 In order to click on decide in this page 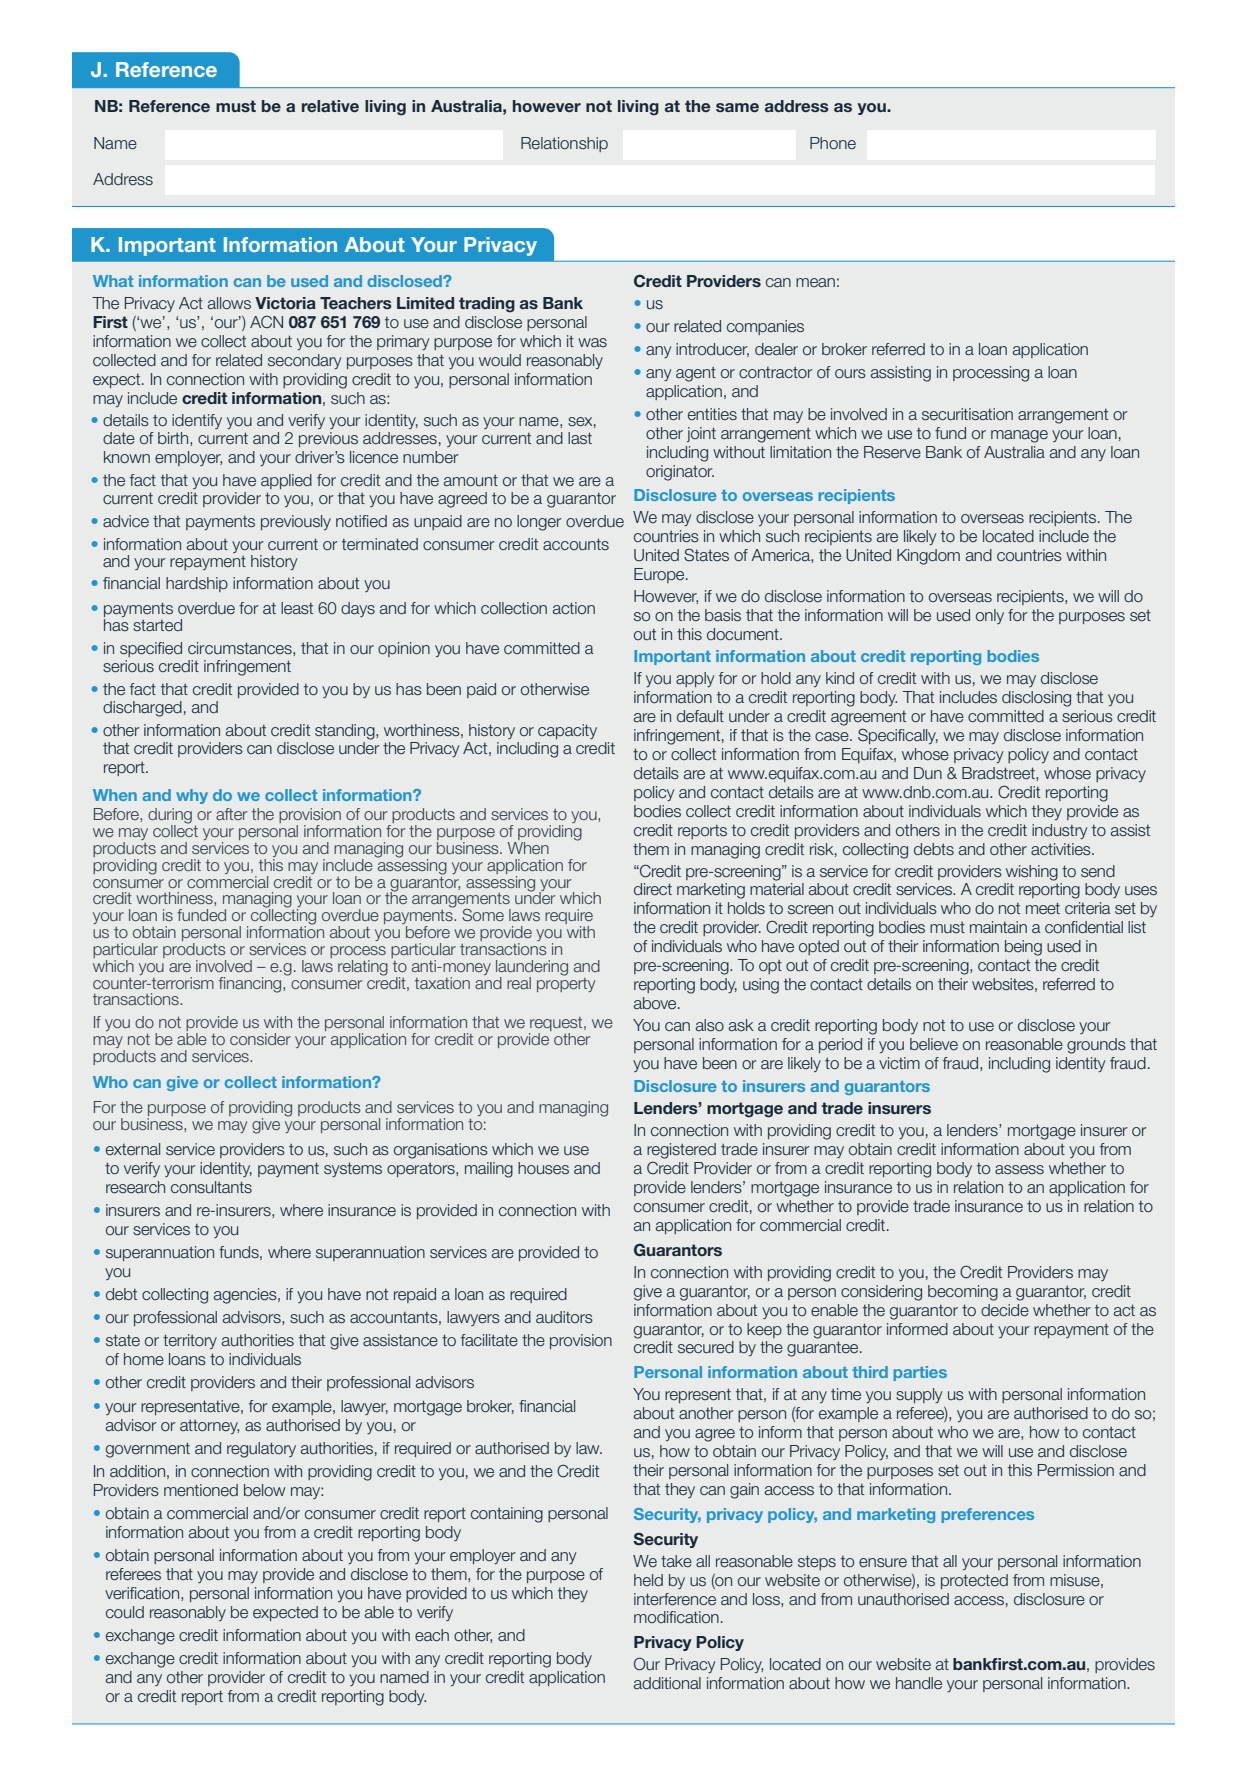, I will do `click(1005, 1310)`.
